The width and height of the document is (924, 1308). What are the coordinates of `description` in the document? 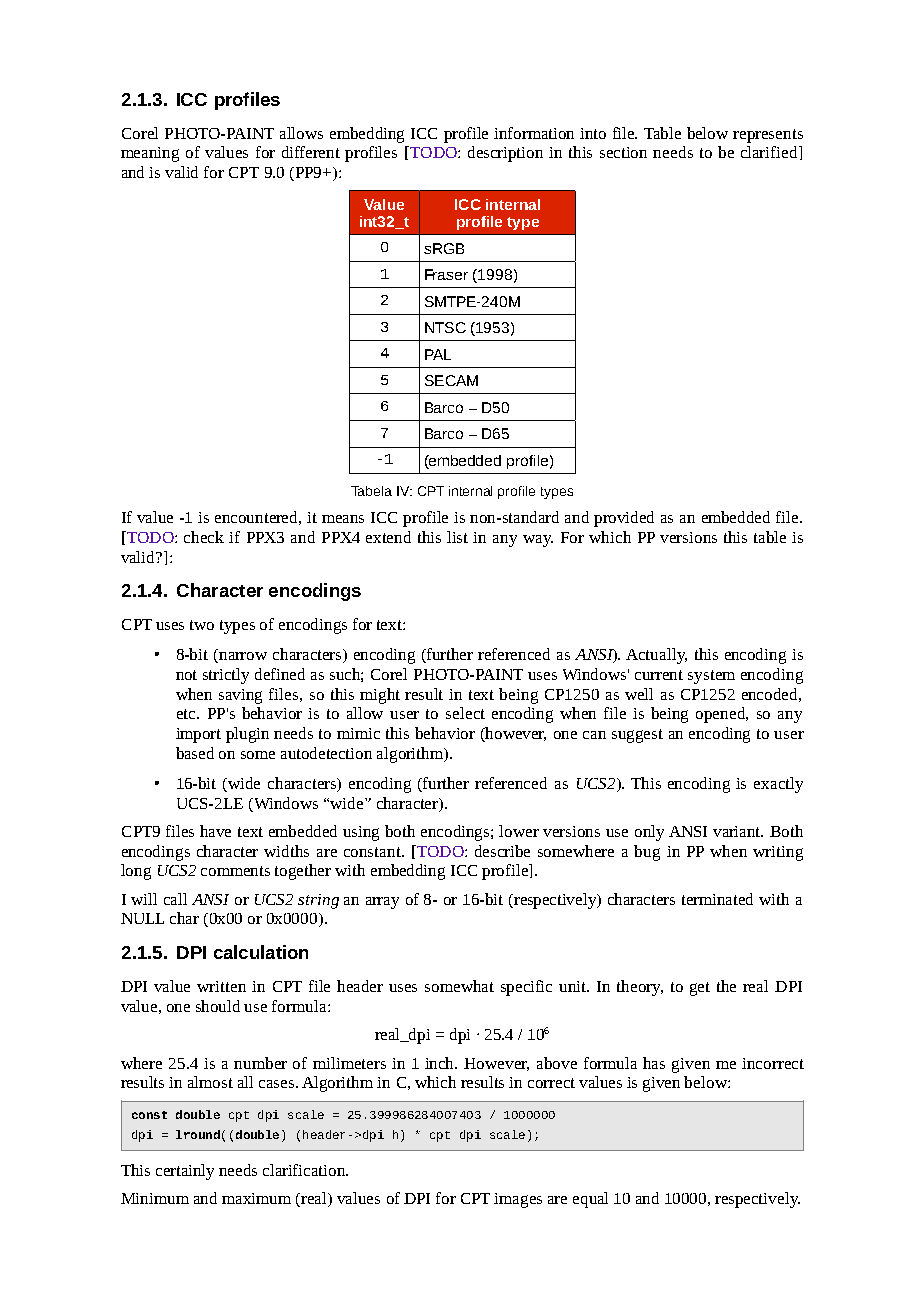 It's located at (505, 154).
